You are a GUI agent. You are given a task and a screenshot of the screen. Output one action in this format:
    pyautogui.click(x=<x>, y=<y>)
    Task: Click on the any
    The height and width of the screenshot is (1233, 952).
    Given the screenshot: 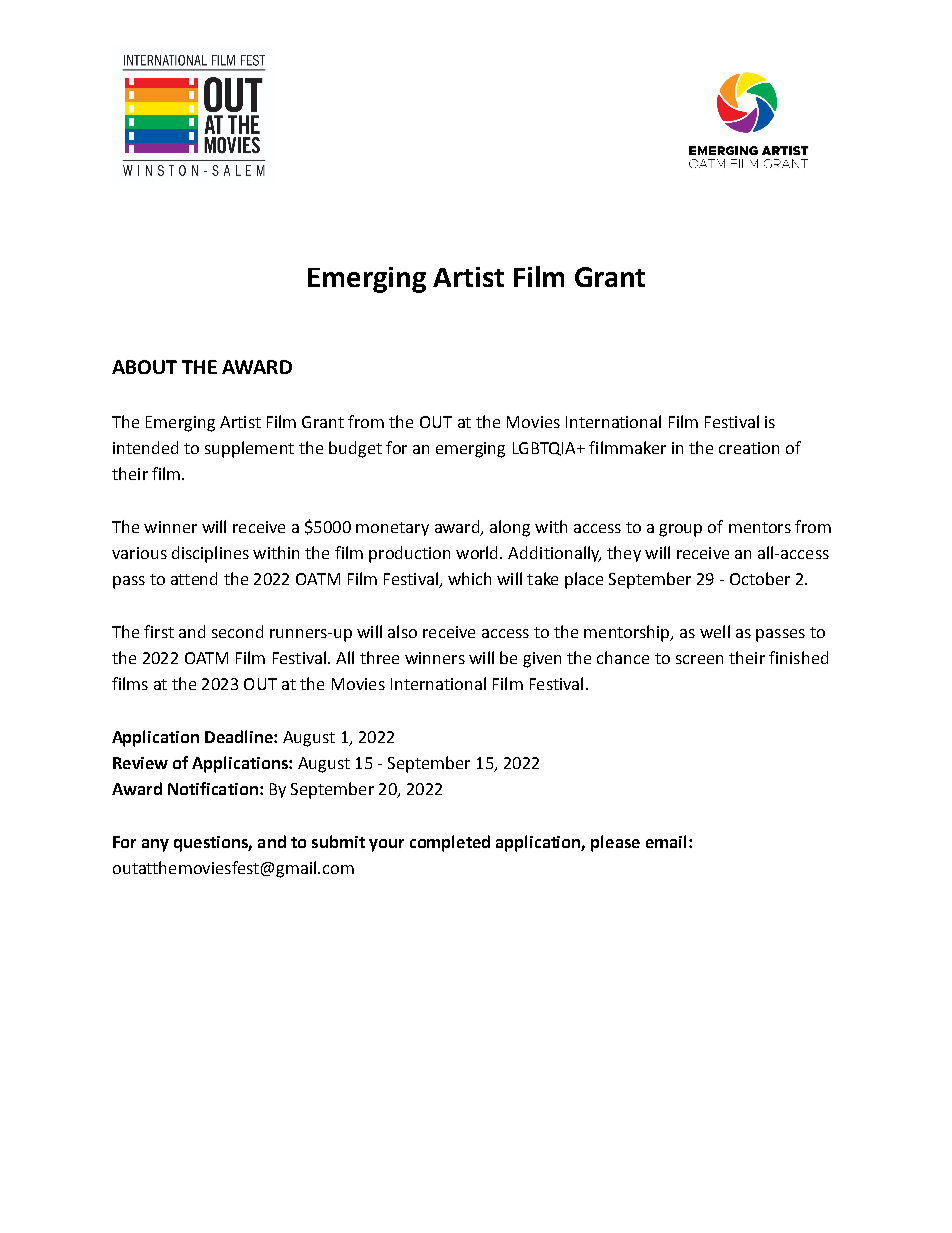 What is the action you would take?
    pyautogui.click(x=155, y=845)
